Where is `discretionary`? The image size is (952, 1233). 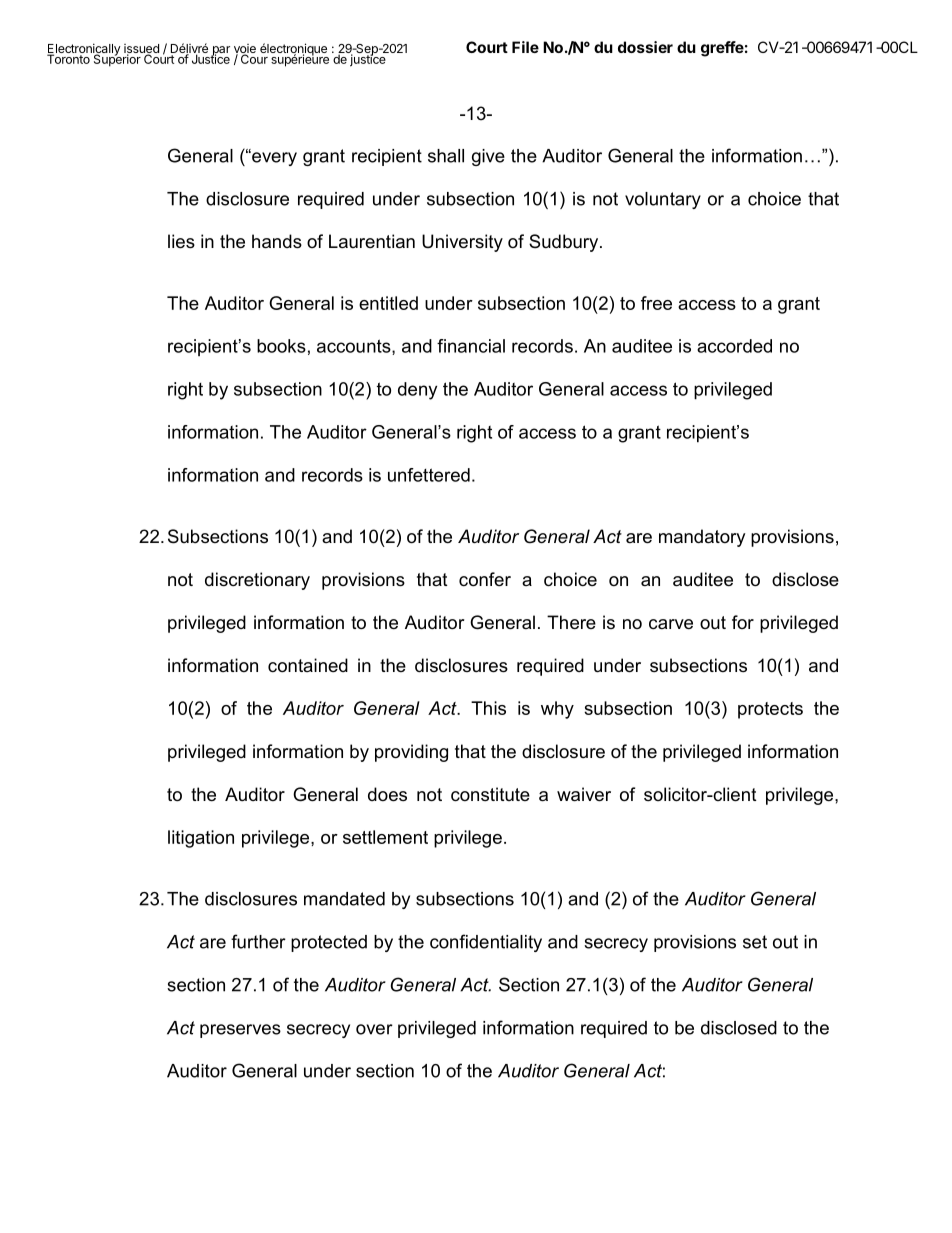
discretionary is located at coordinates (257, 581).
